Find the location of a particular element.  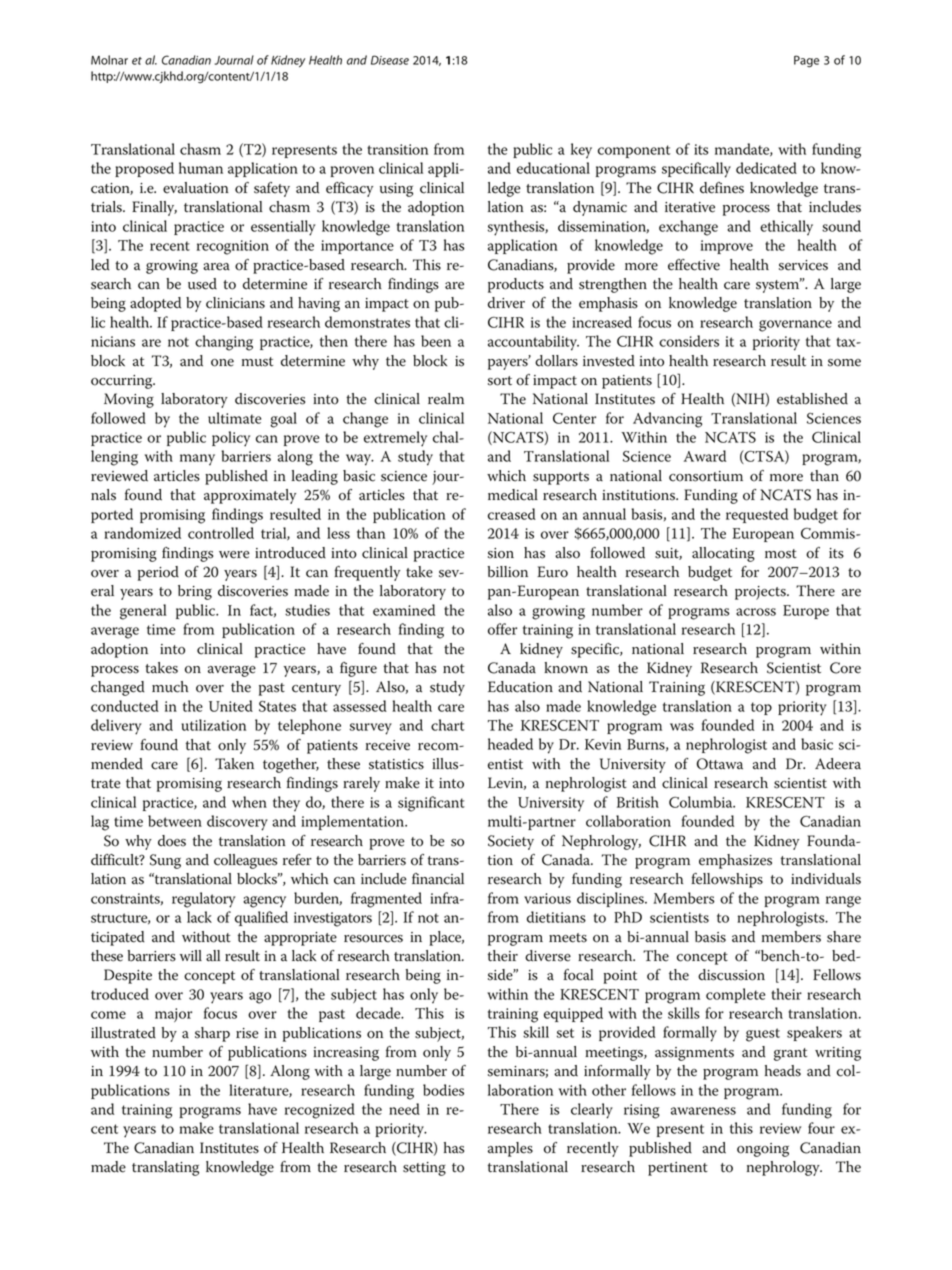

Page is located at coordinates (806, 61).
